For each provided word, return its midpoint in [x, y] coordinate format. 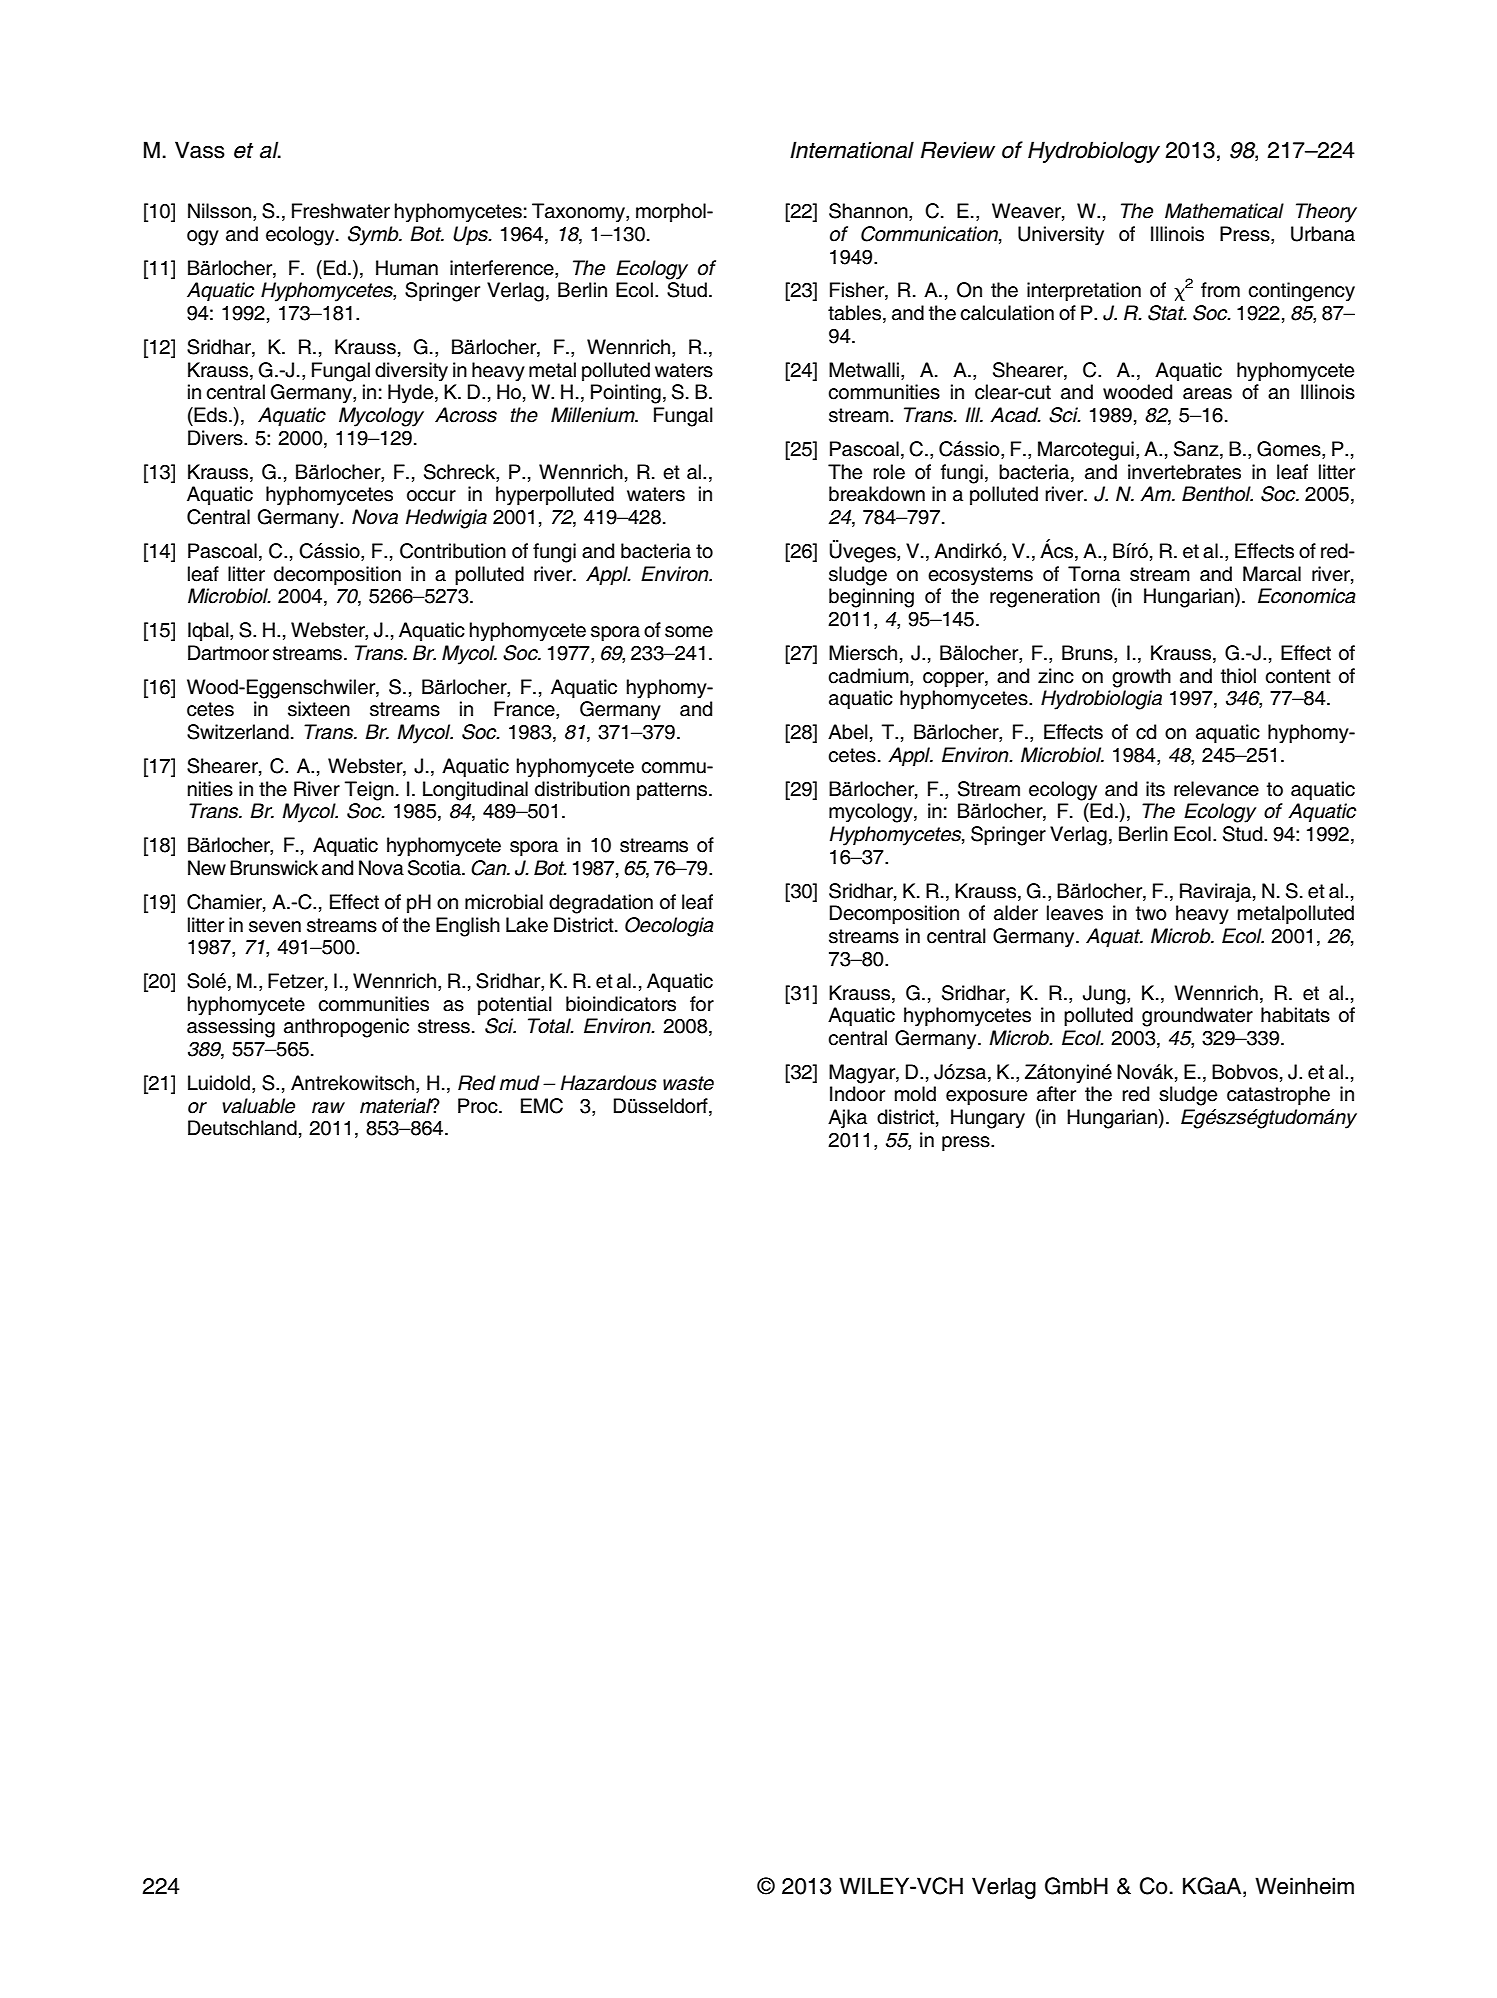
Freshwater [341, 211]
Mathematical [1224, 211]
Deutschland [242, 1128]
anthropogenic [346, 1028]
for [702, 1004]
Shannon [869, 212]
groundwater [1197, 1017]
